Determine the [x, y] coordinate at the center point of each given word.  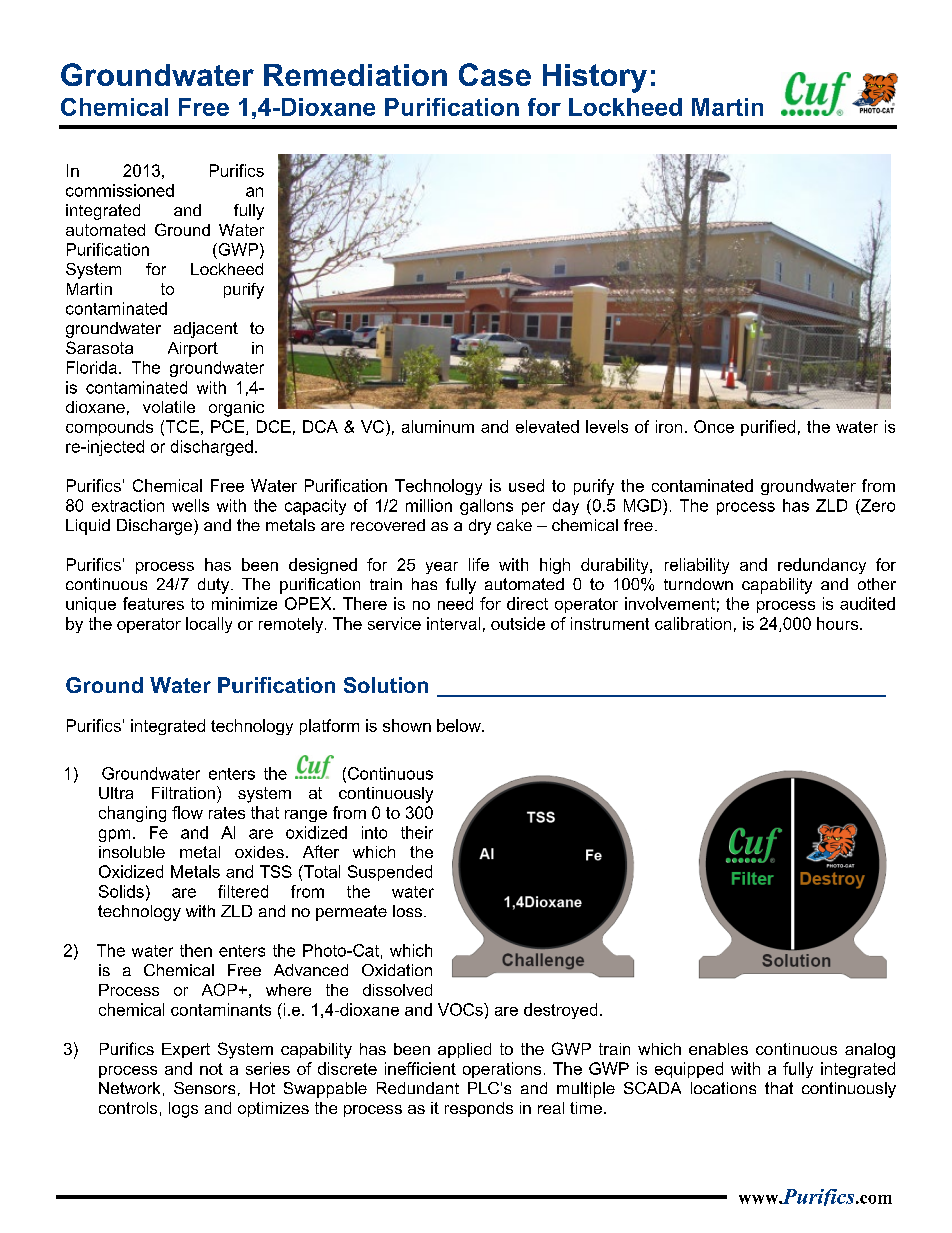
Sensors [204, 1088]
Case [495, 74]
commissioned [120, 190]
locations [723, 1088]
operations [502, 1070]
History [595, 78]
